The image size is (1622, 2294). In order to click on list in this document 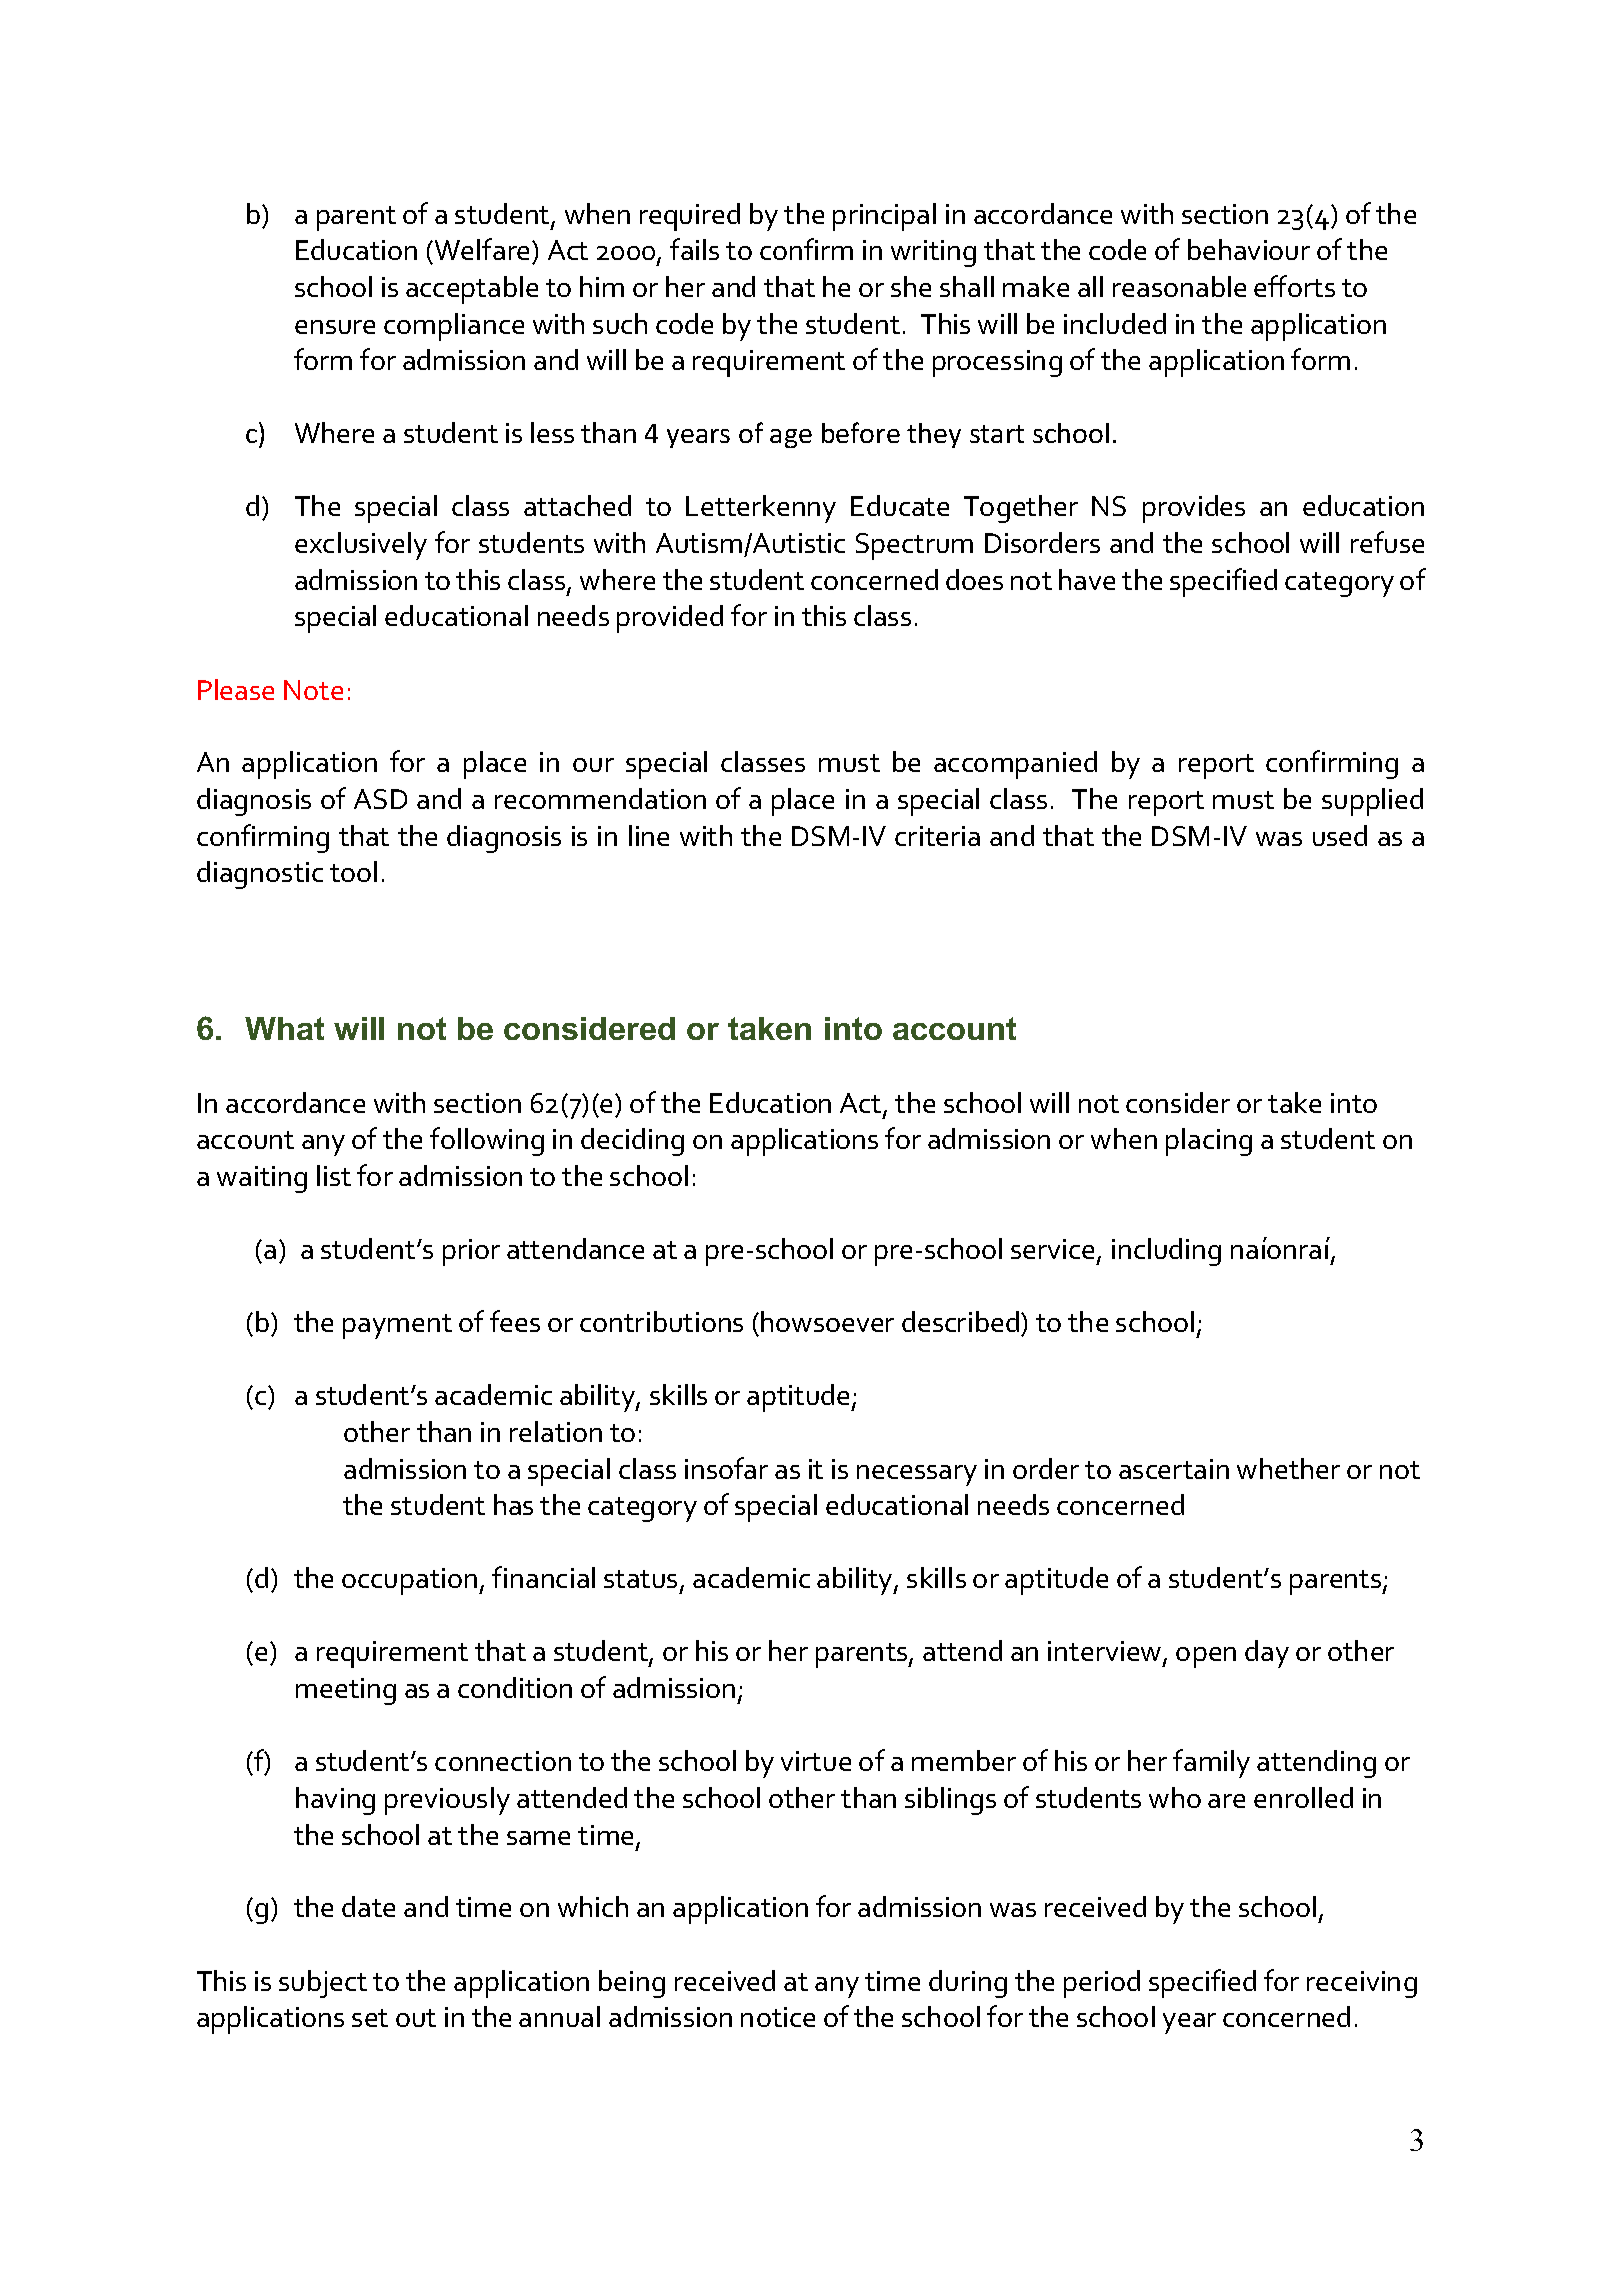, I will do `click(334, 1175)`.
